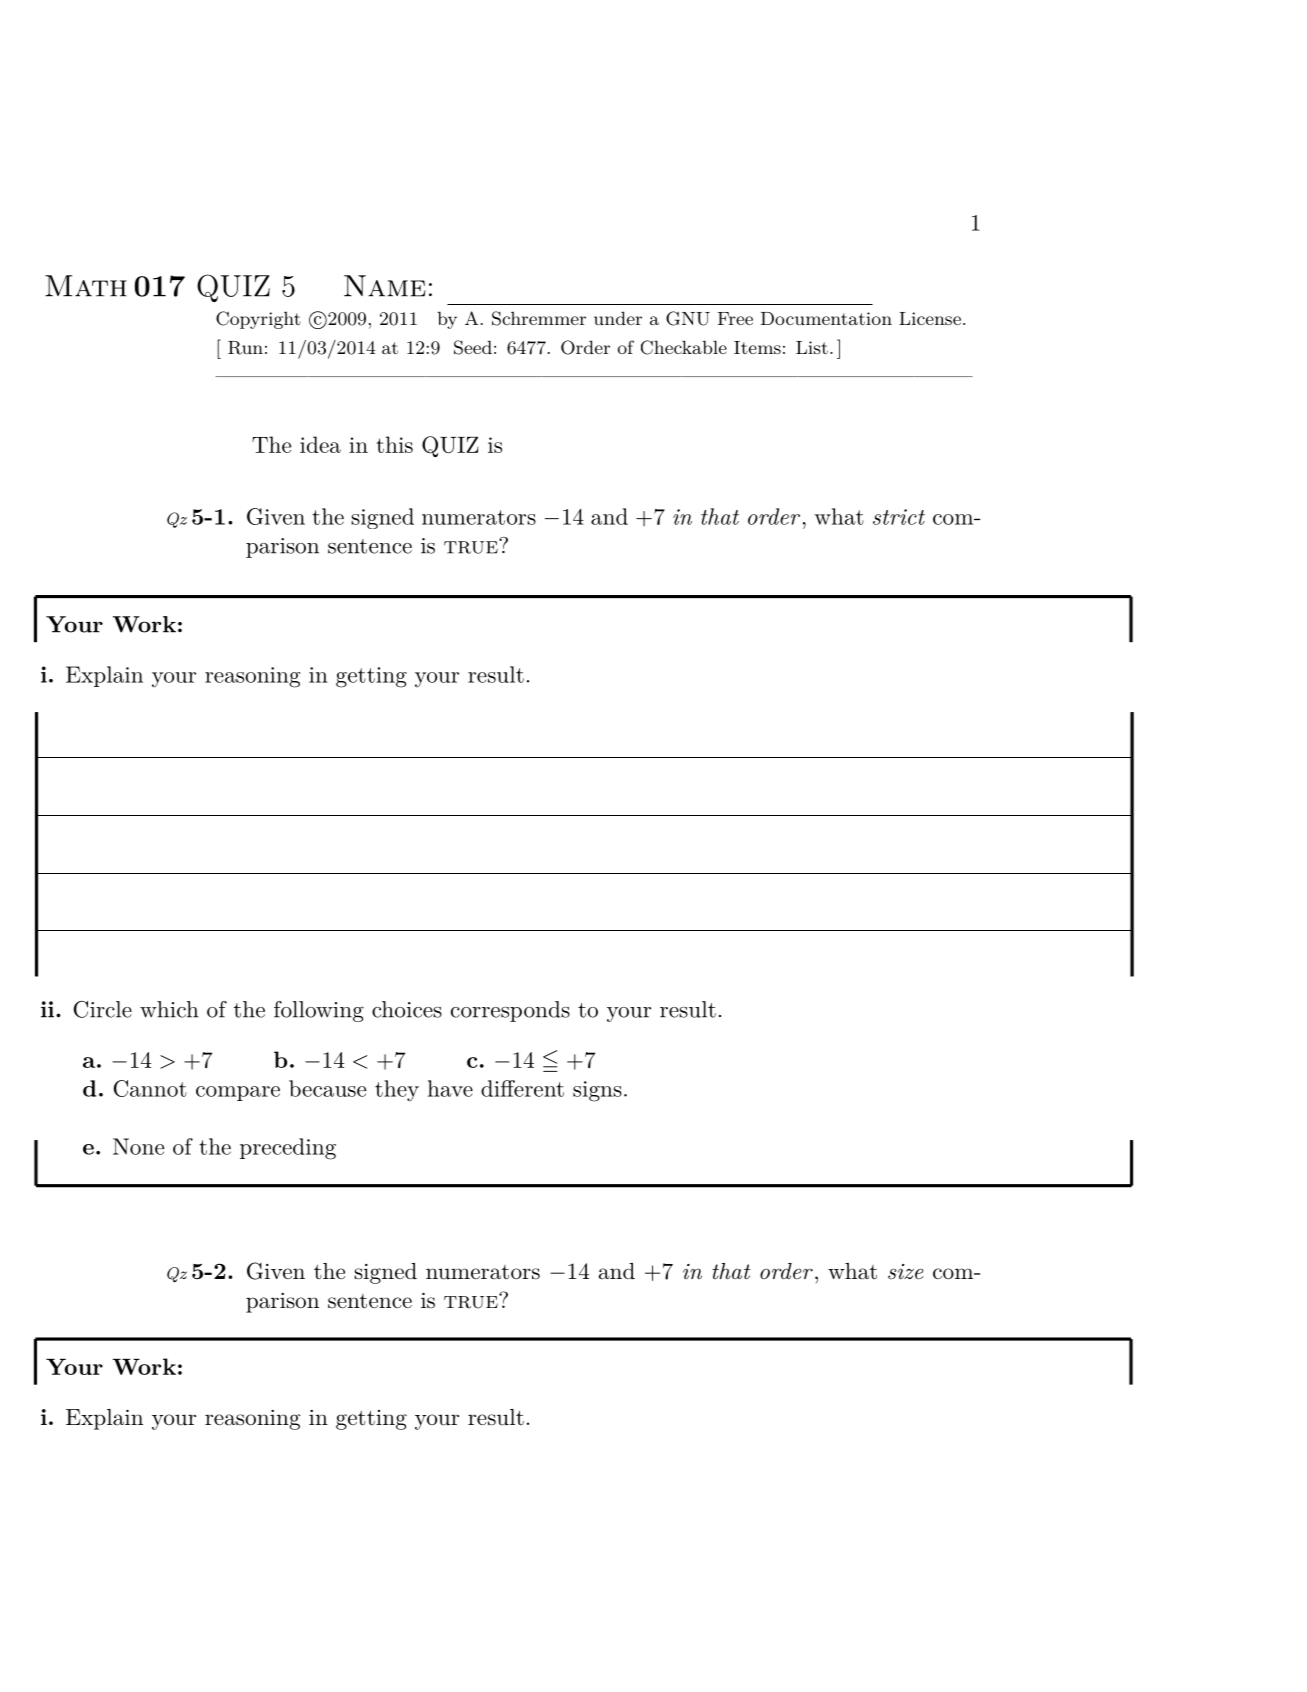  Describe the element at coordinates (899, 517) in the screenshot. I see `strict` at that location.
